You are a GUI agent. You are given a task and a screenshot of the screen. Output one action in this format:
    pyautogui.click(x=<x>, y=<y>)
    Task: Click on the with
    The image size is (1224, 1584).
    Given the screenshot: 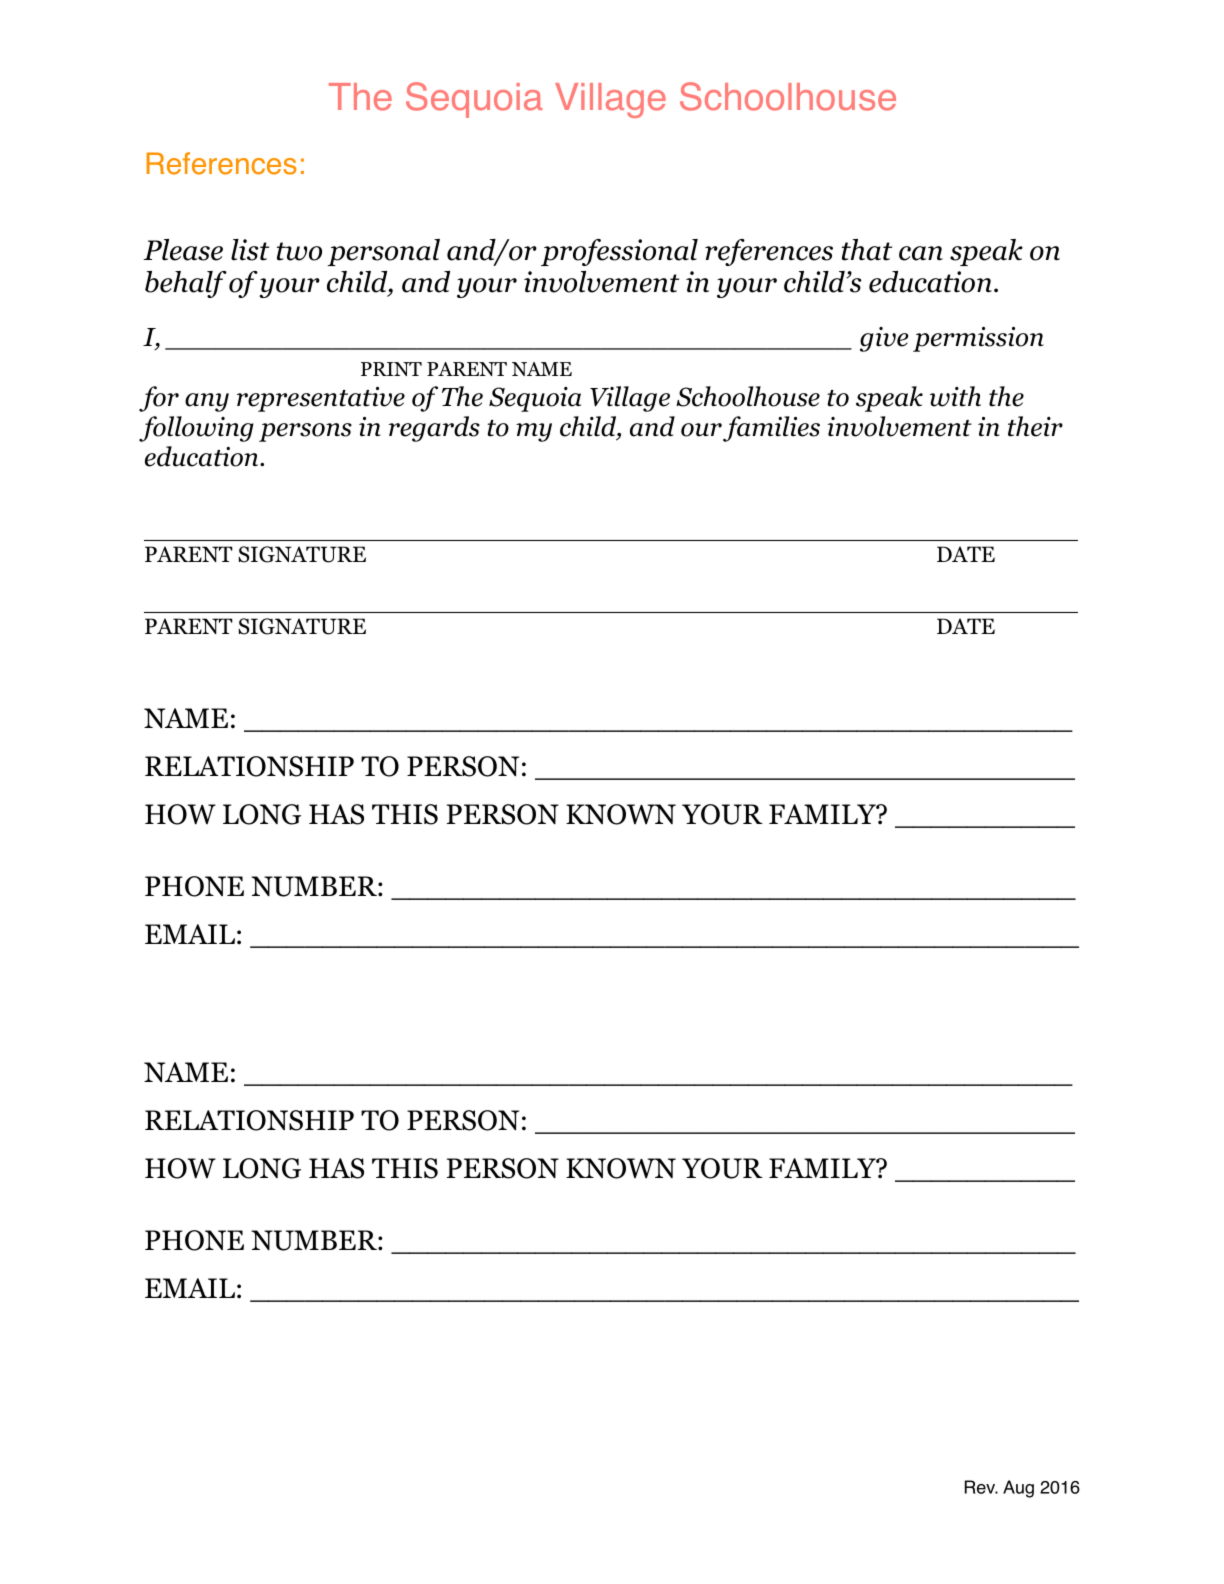 What is the action you would take?
    pyautogui.click(x=955, y=396)
